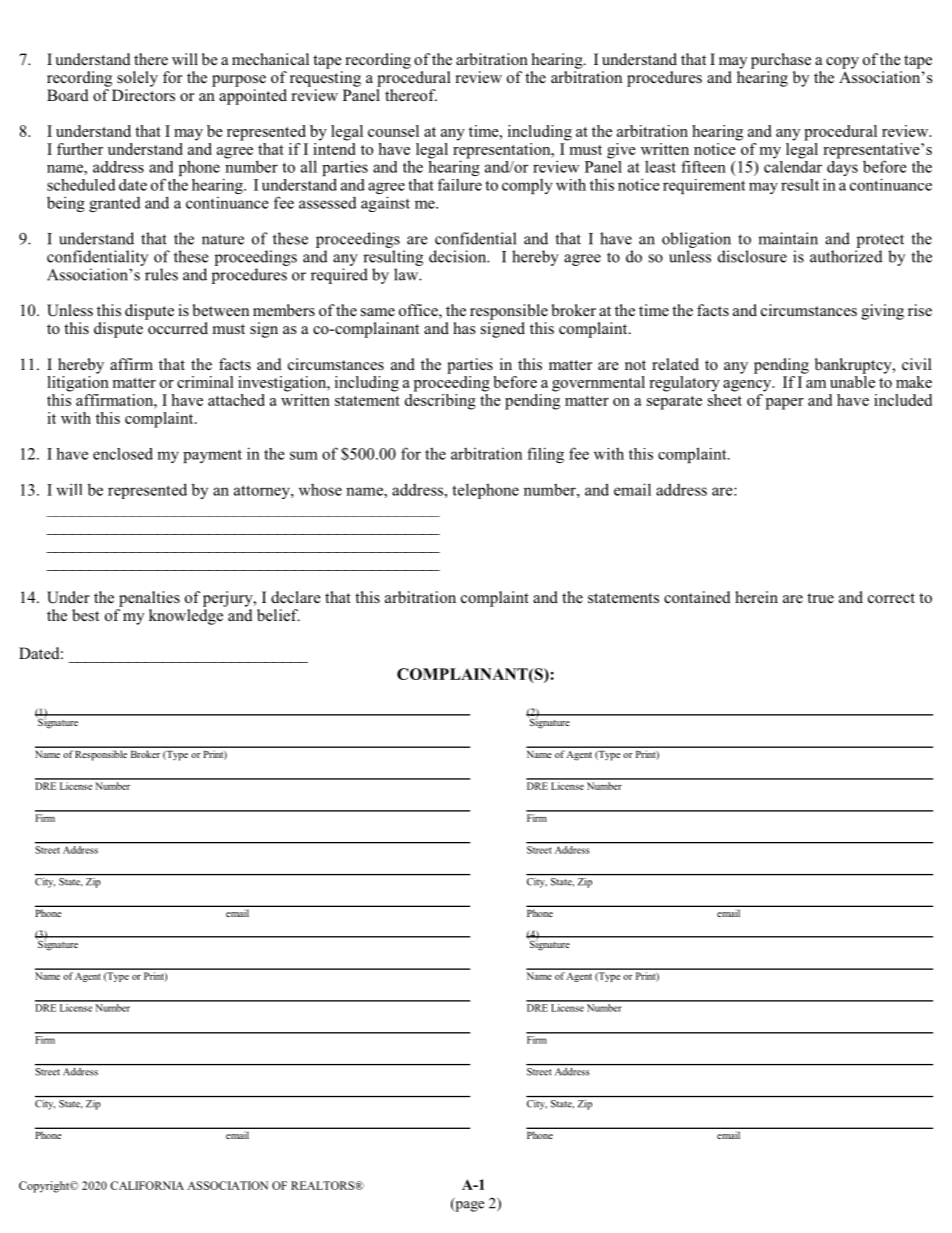  Describe the element at coordinates (143, 95) in the screenshot. I see `Directors` at that location.
